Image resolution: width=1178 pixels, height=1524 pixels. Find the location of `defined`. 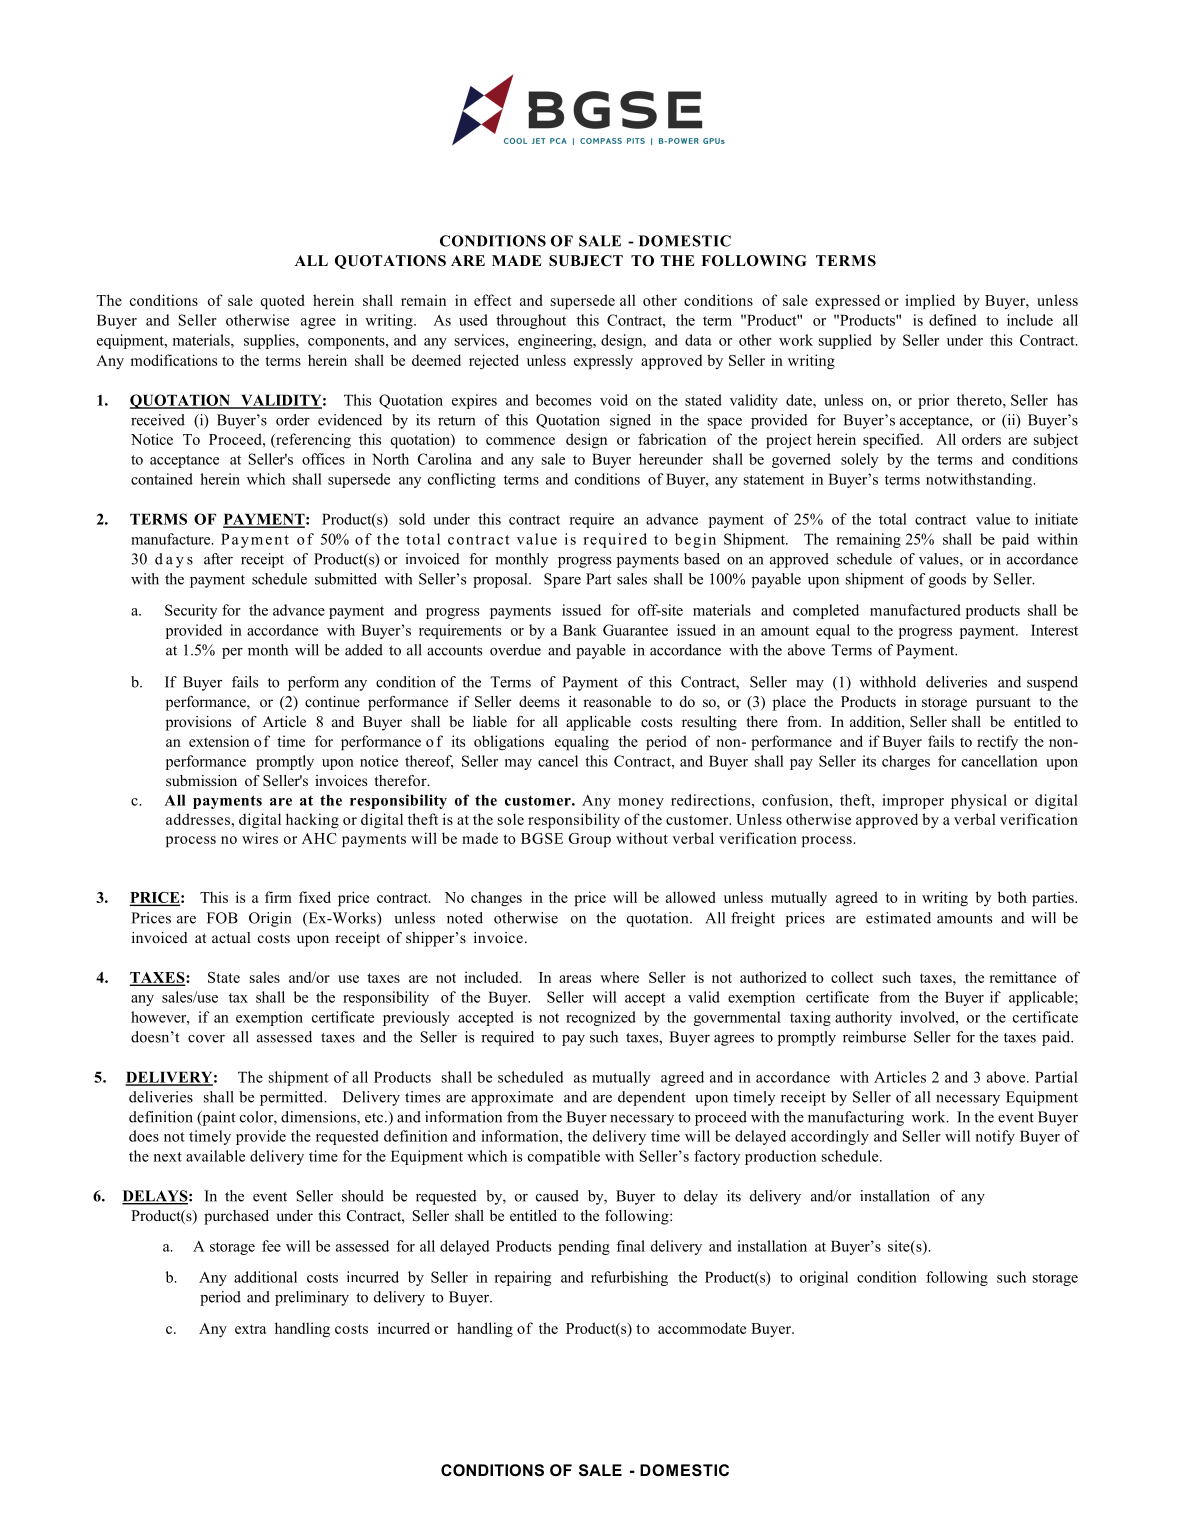

defined is located at coordinates (953, 320).
